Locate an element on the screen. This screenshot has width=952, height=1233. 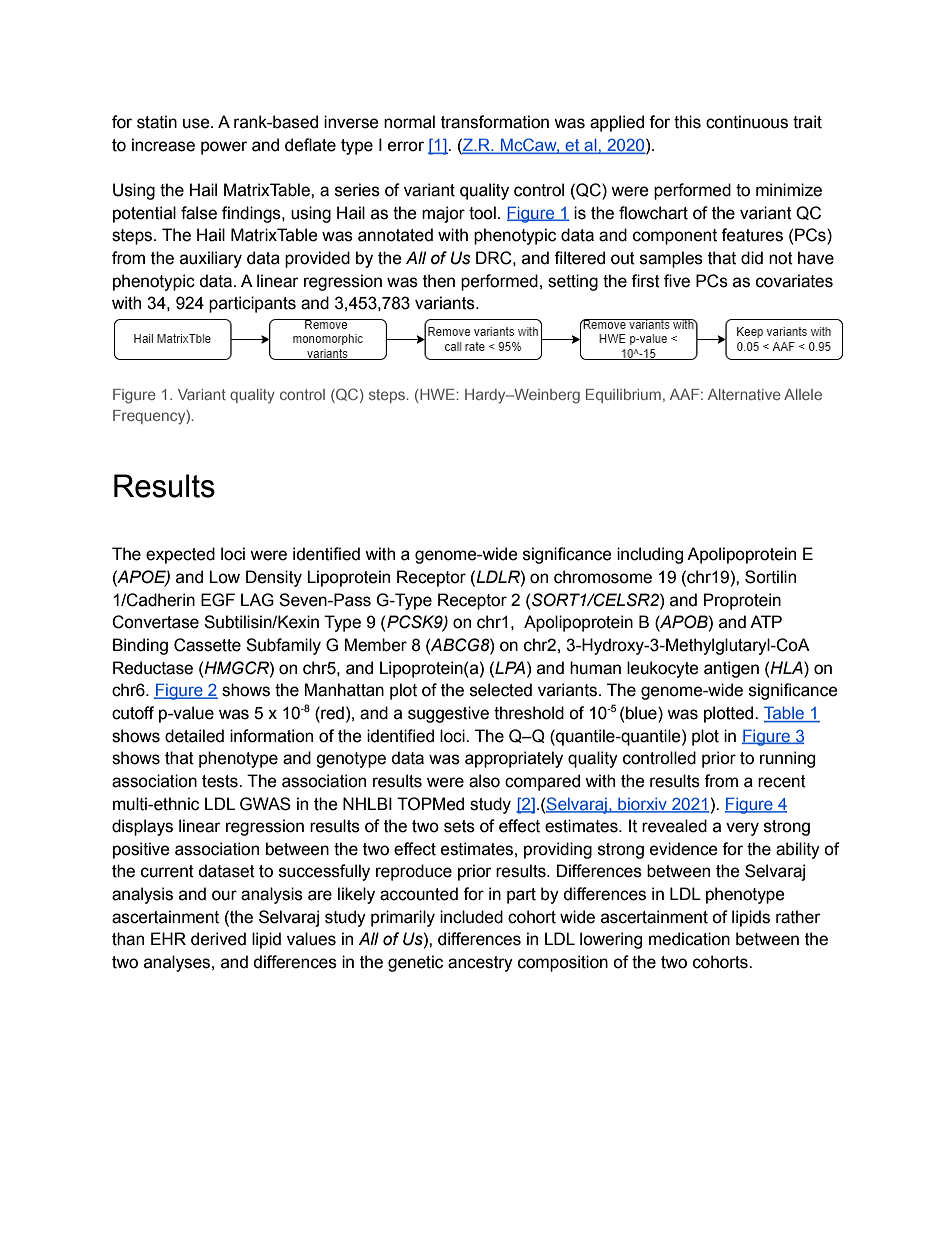
transformation is located at coordinates (495, 122).
